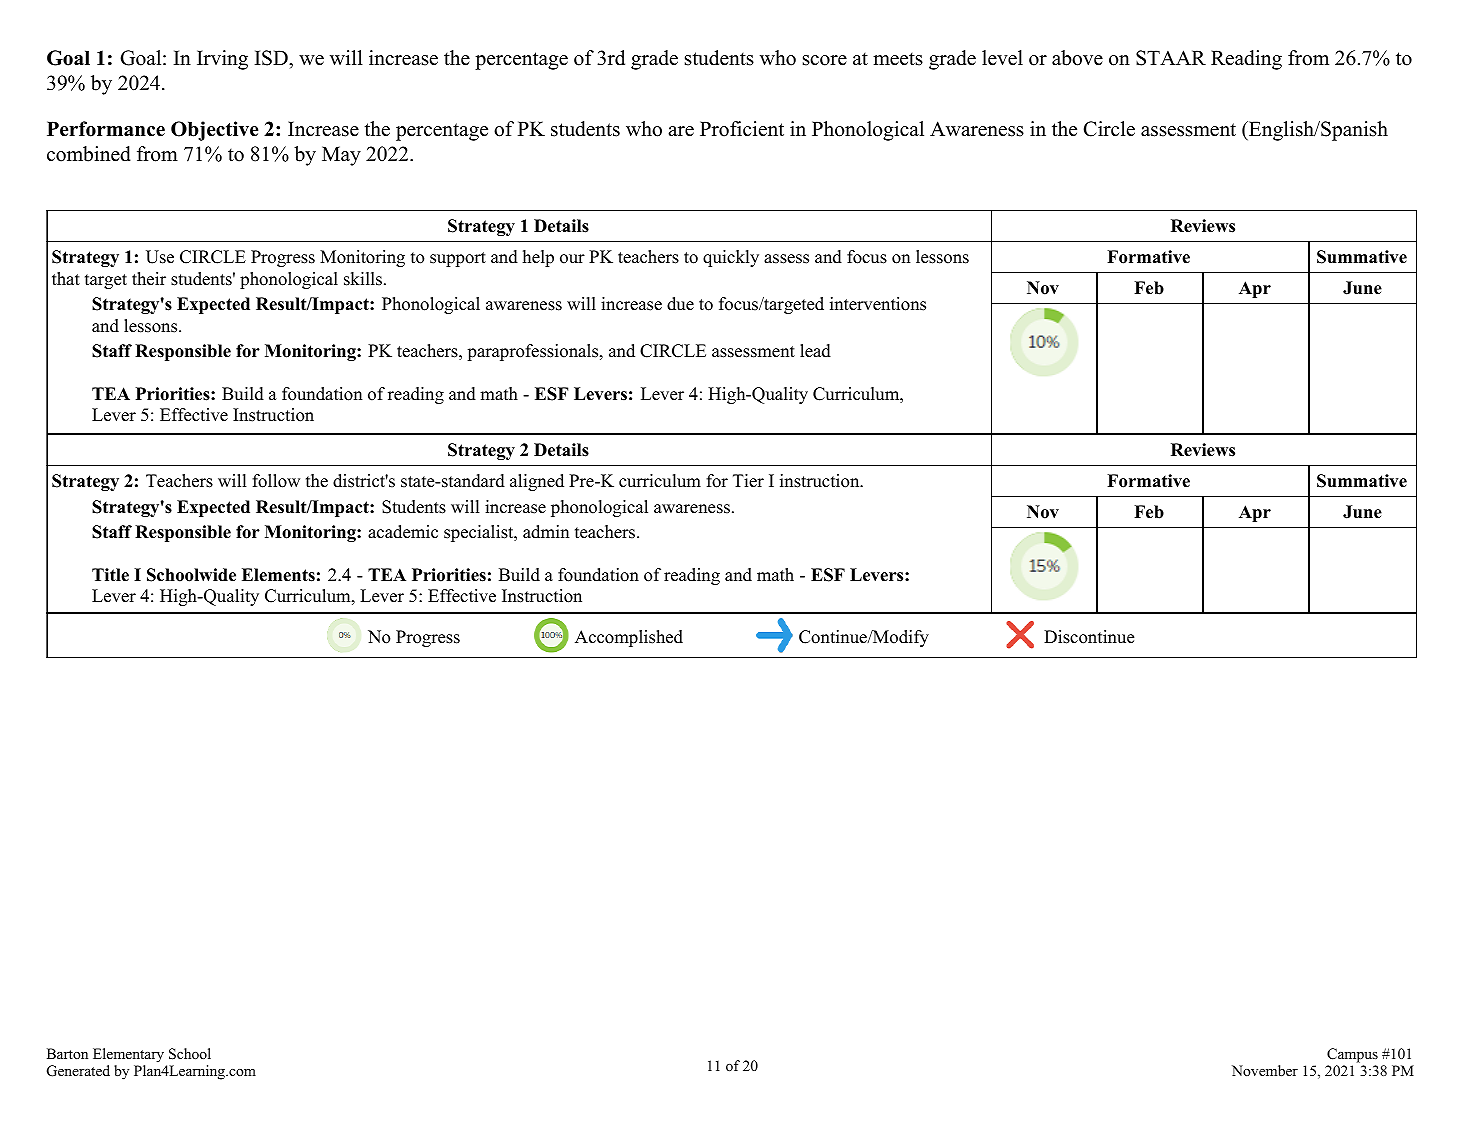 The height and width of the image is (1133, 1466). Describe the element at coordinates (128, 1055) in the image. I see `Elementary` at that location.
